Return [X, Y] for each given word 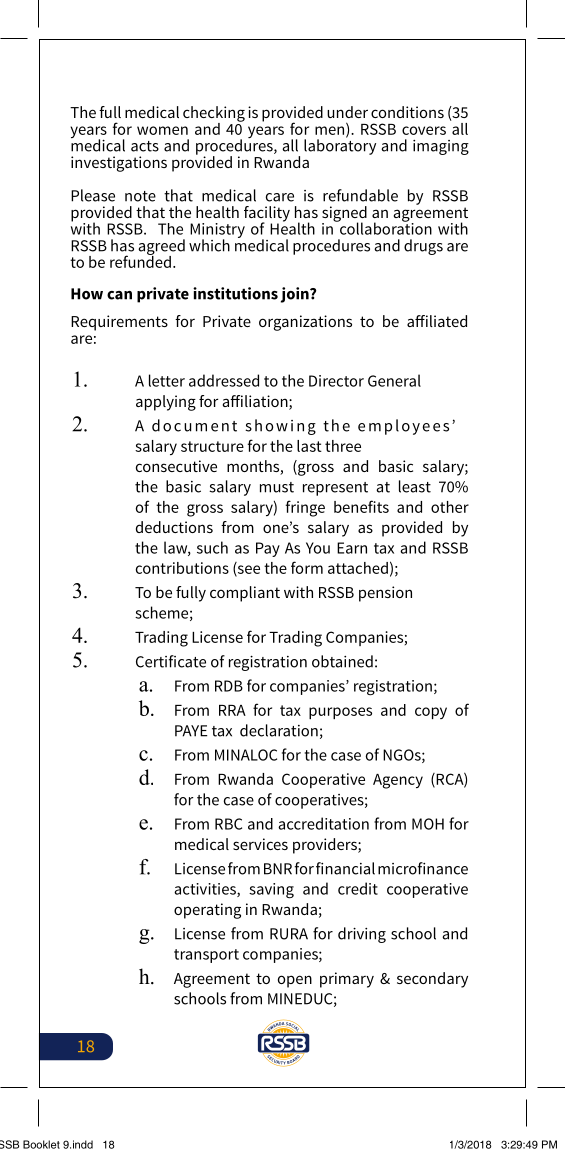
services [260, 844]
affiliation [256, 402]
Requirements [119, 323]
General [394, 380]
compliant [245, 594]
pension [385, 594]
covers [424, 130]
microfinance [423, 868]
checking [214, 115]
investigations [119, 164]
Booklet [41, 1144]
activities [206, 890]
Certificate [171, 661]
